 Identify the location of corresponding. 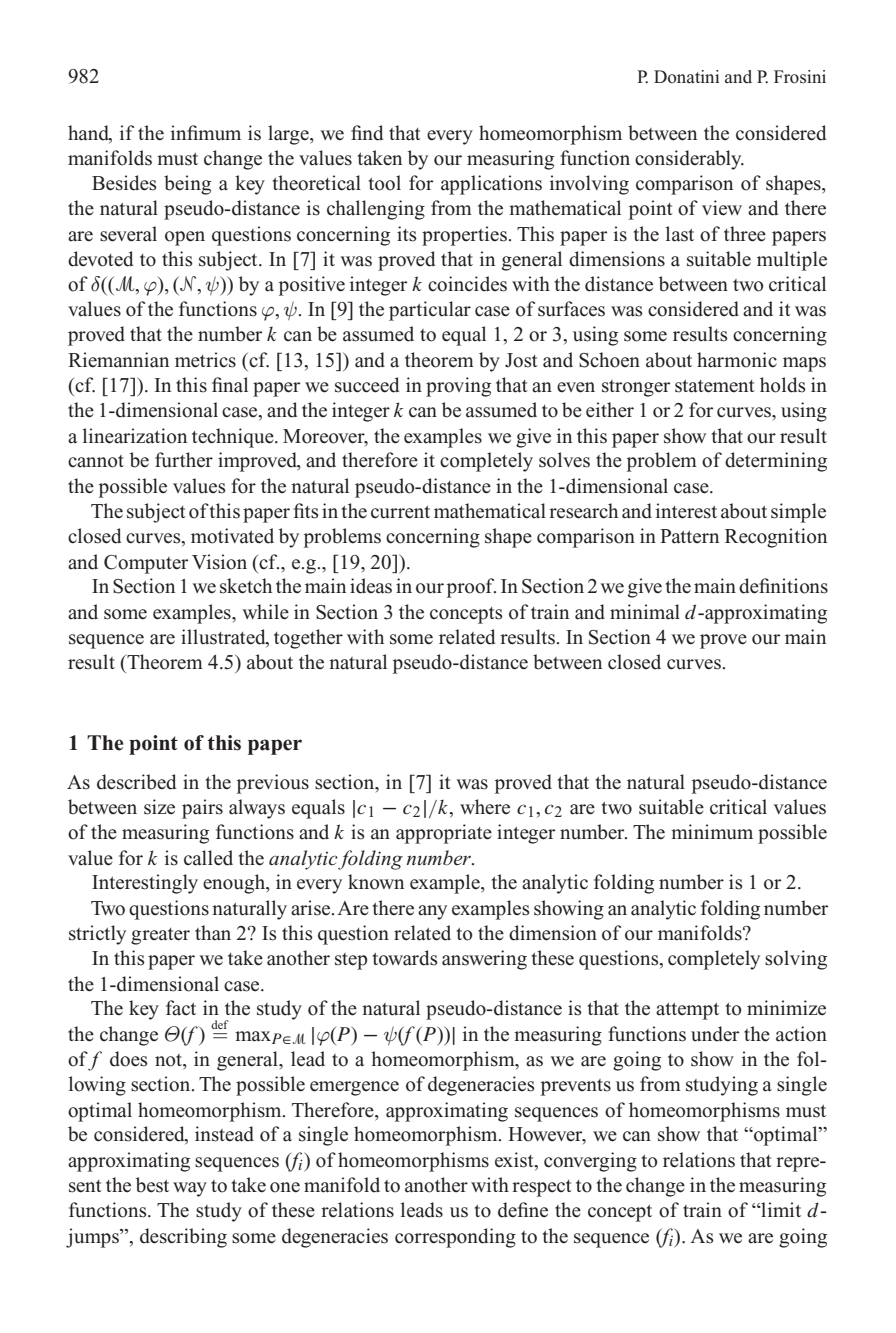
(455, 1238).
